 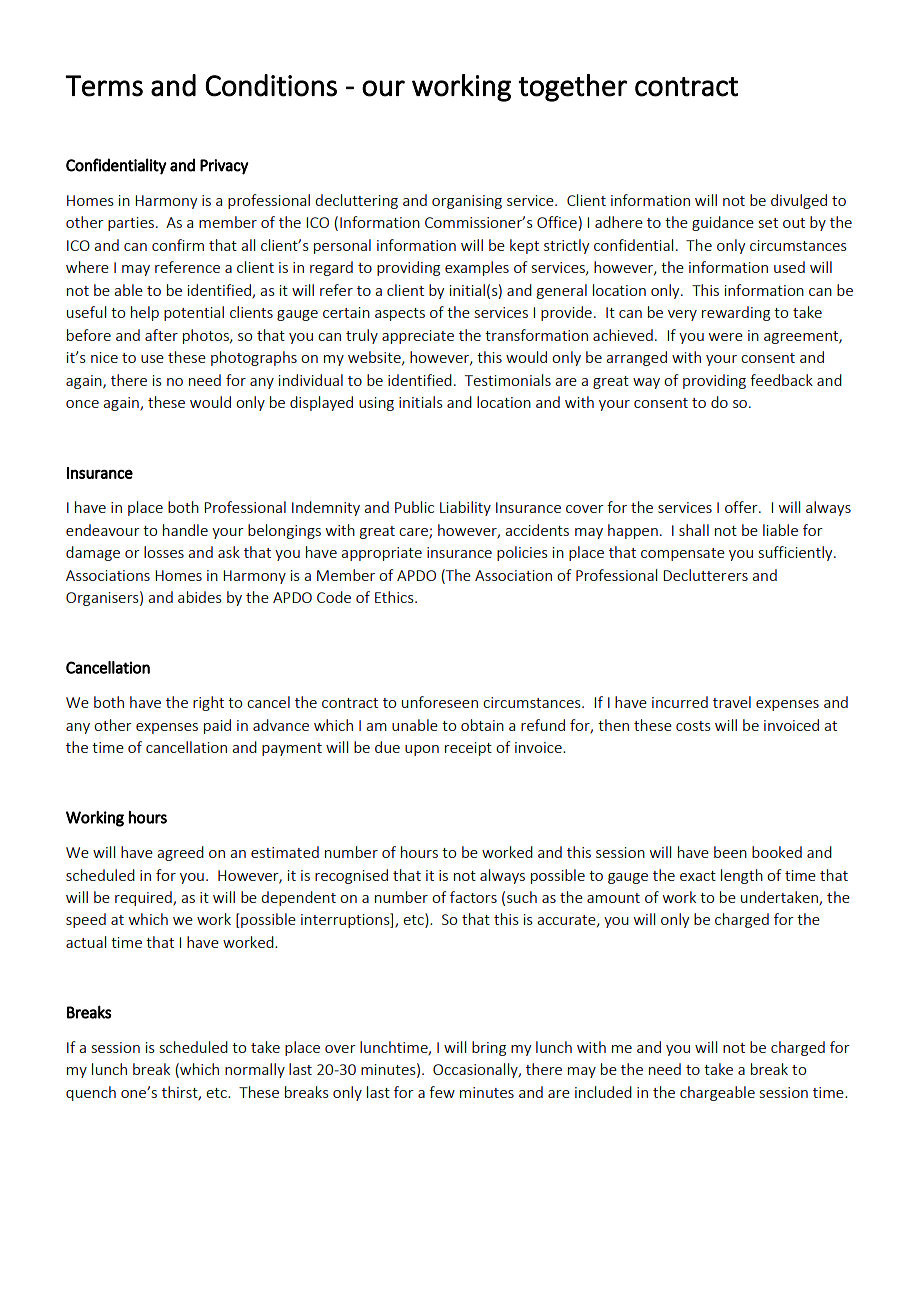 I want to click on normally, so click(x=255, y=1070).
